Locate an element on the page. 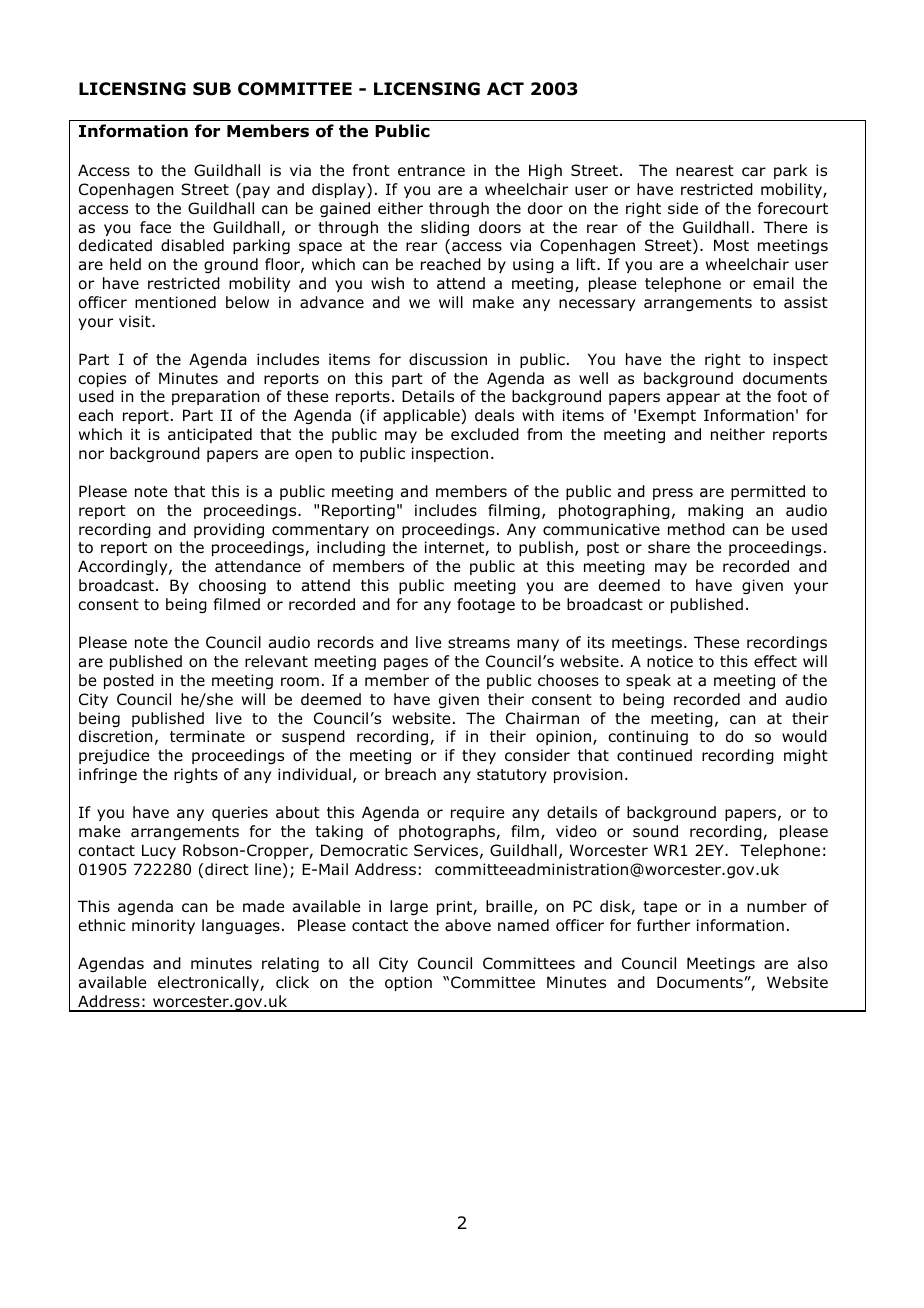 This image has height=1308, width=924. preparation is located at coordinates (216, 397).
